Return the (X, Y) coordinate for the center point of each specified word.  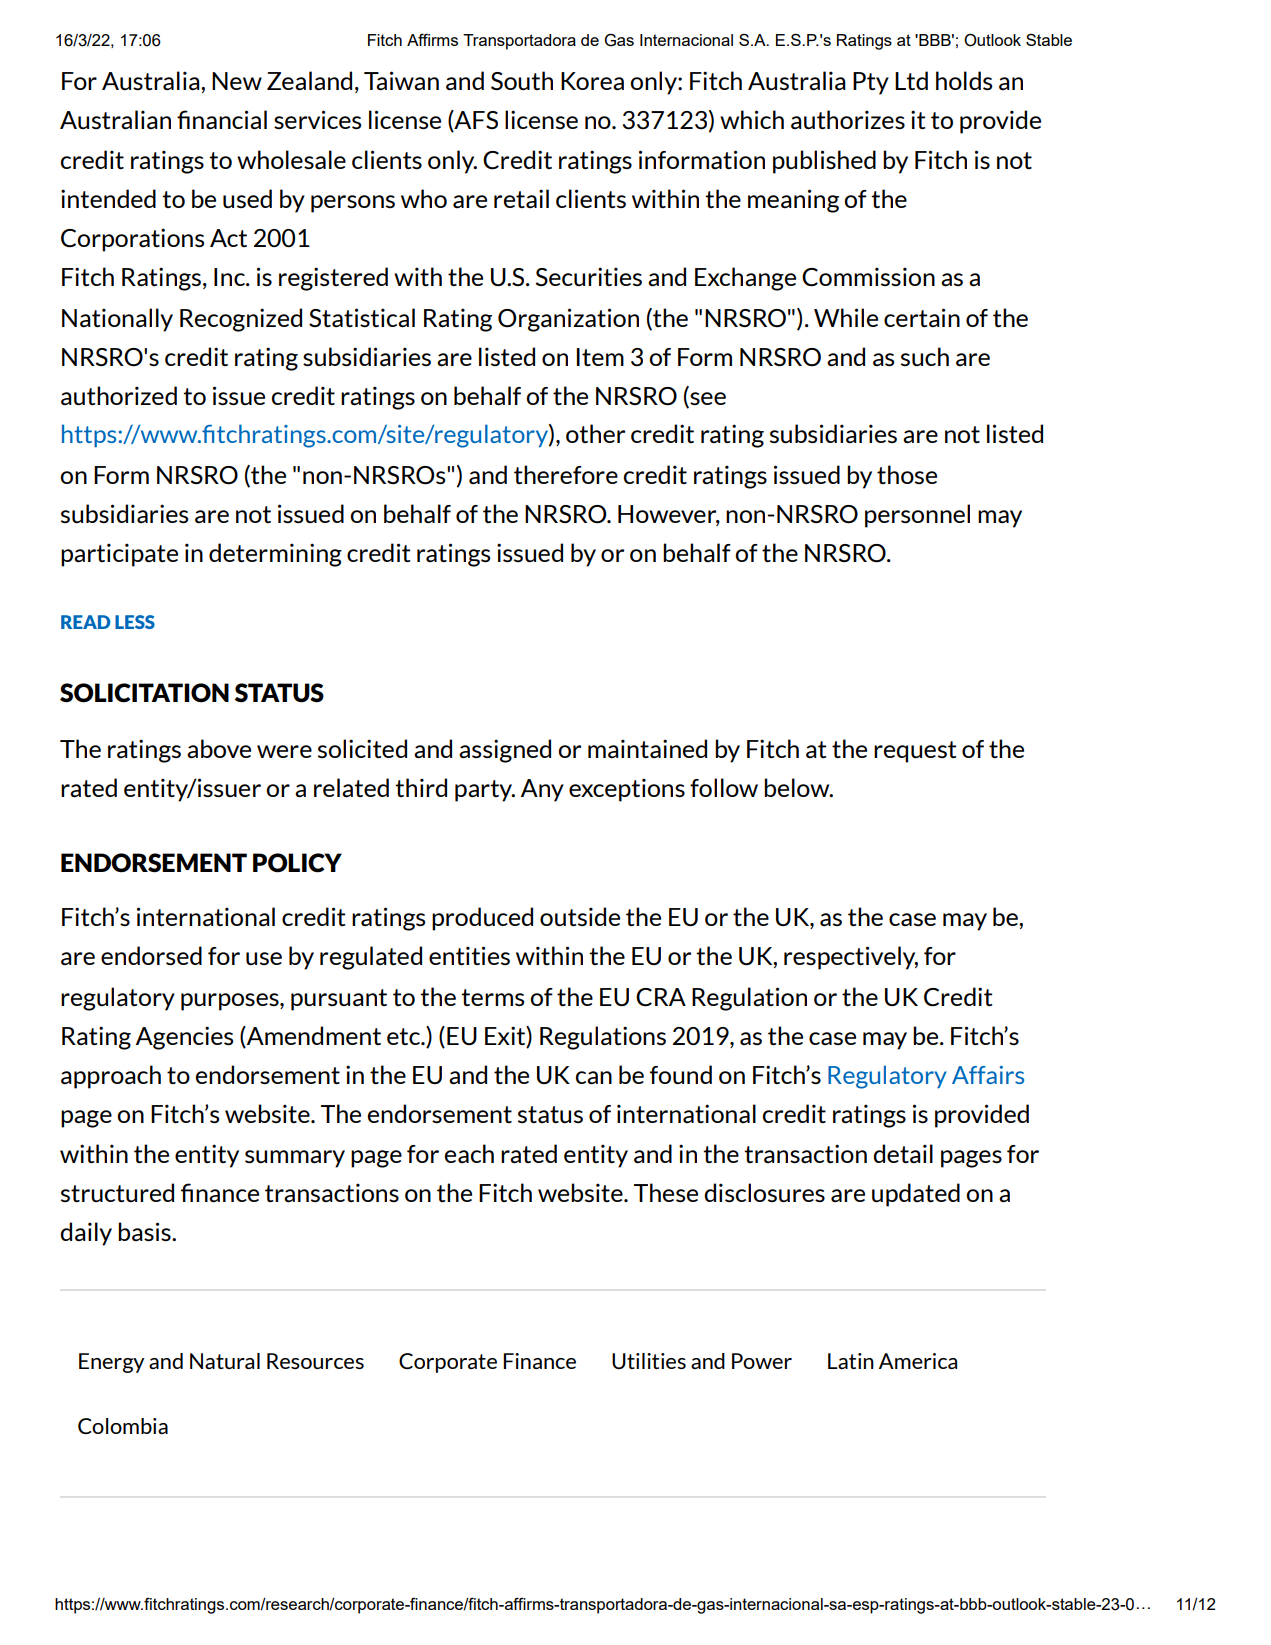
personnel (917, 516)
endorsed (151, 955)
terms (492, 997)
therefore (566, 474)
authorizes (848, 119)
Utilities (649, 1361)
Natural (225, 1361)
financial (222, 120)
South (522, 80)
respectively (851, 958)
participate (119, 555)
